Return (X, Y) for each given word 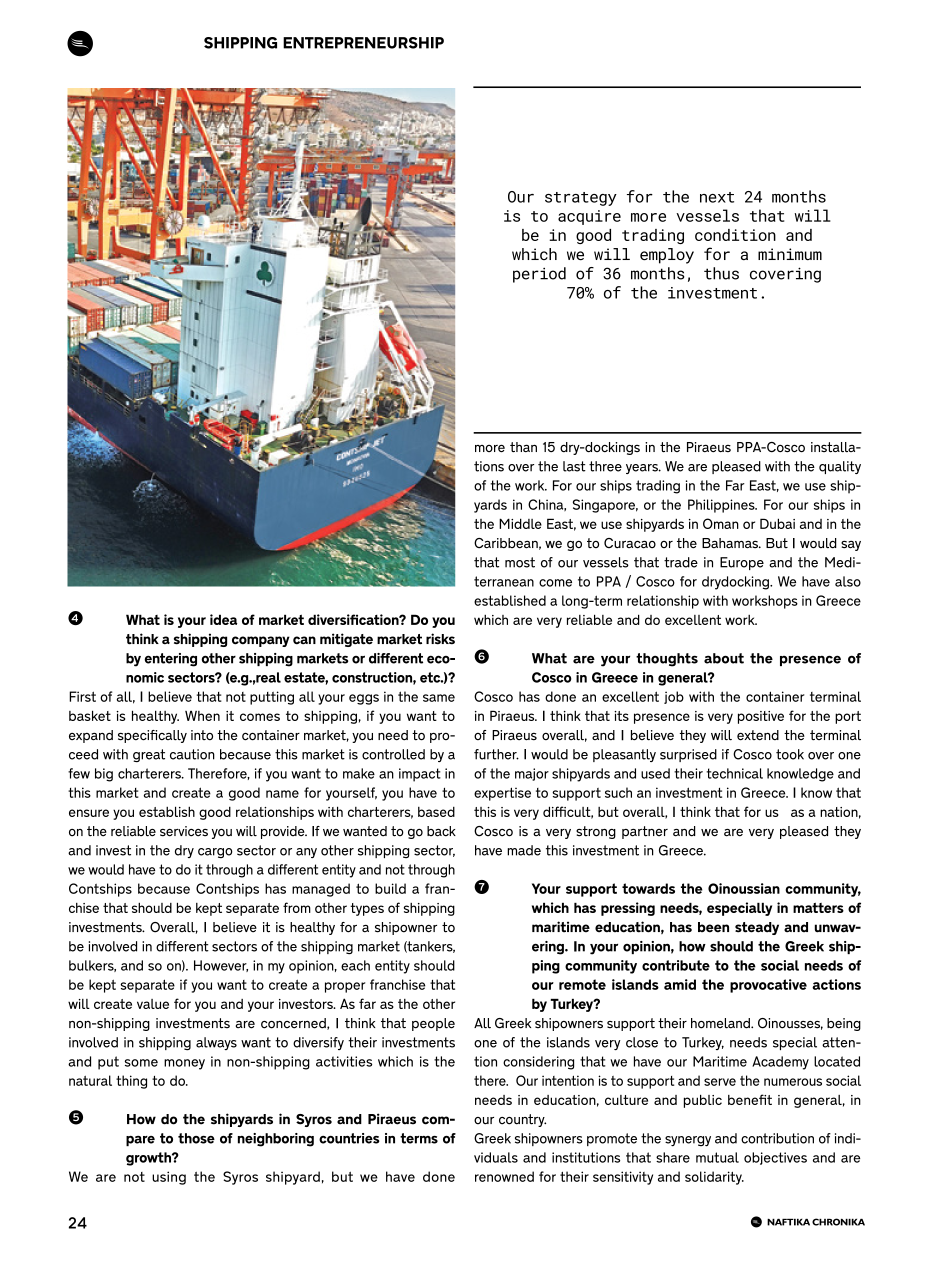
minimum (790, 254)
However (221, 966)
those (196, 1138)
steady (757, 928)
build (390, 888)
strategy (581, 199)
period (539, 275)
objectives (775, 1158)
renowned (504, 1176)
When (202, 715)
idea (223, 619)
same (439, 698)
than (523, 447)
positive (761, 717)
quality (840, 467)
